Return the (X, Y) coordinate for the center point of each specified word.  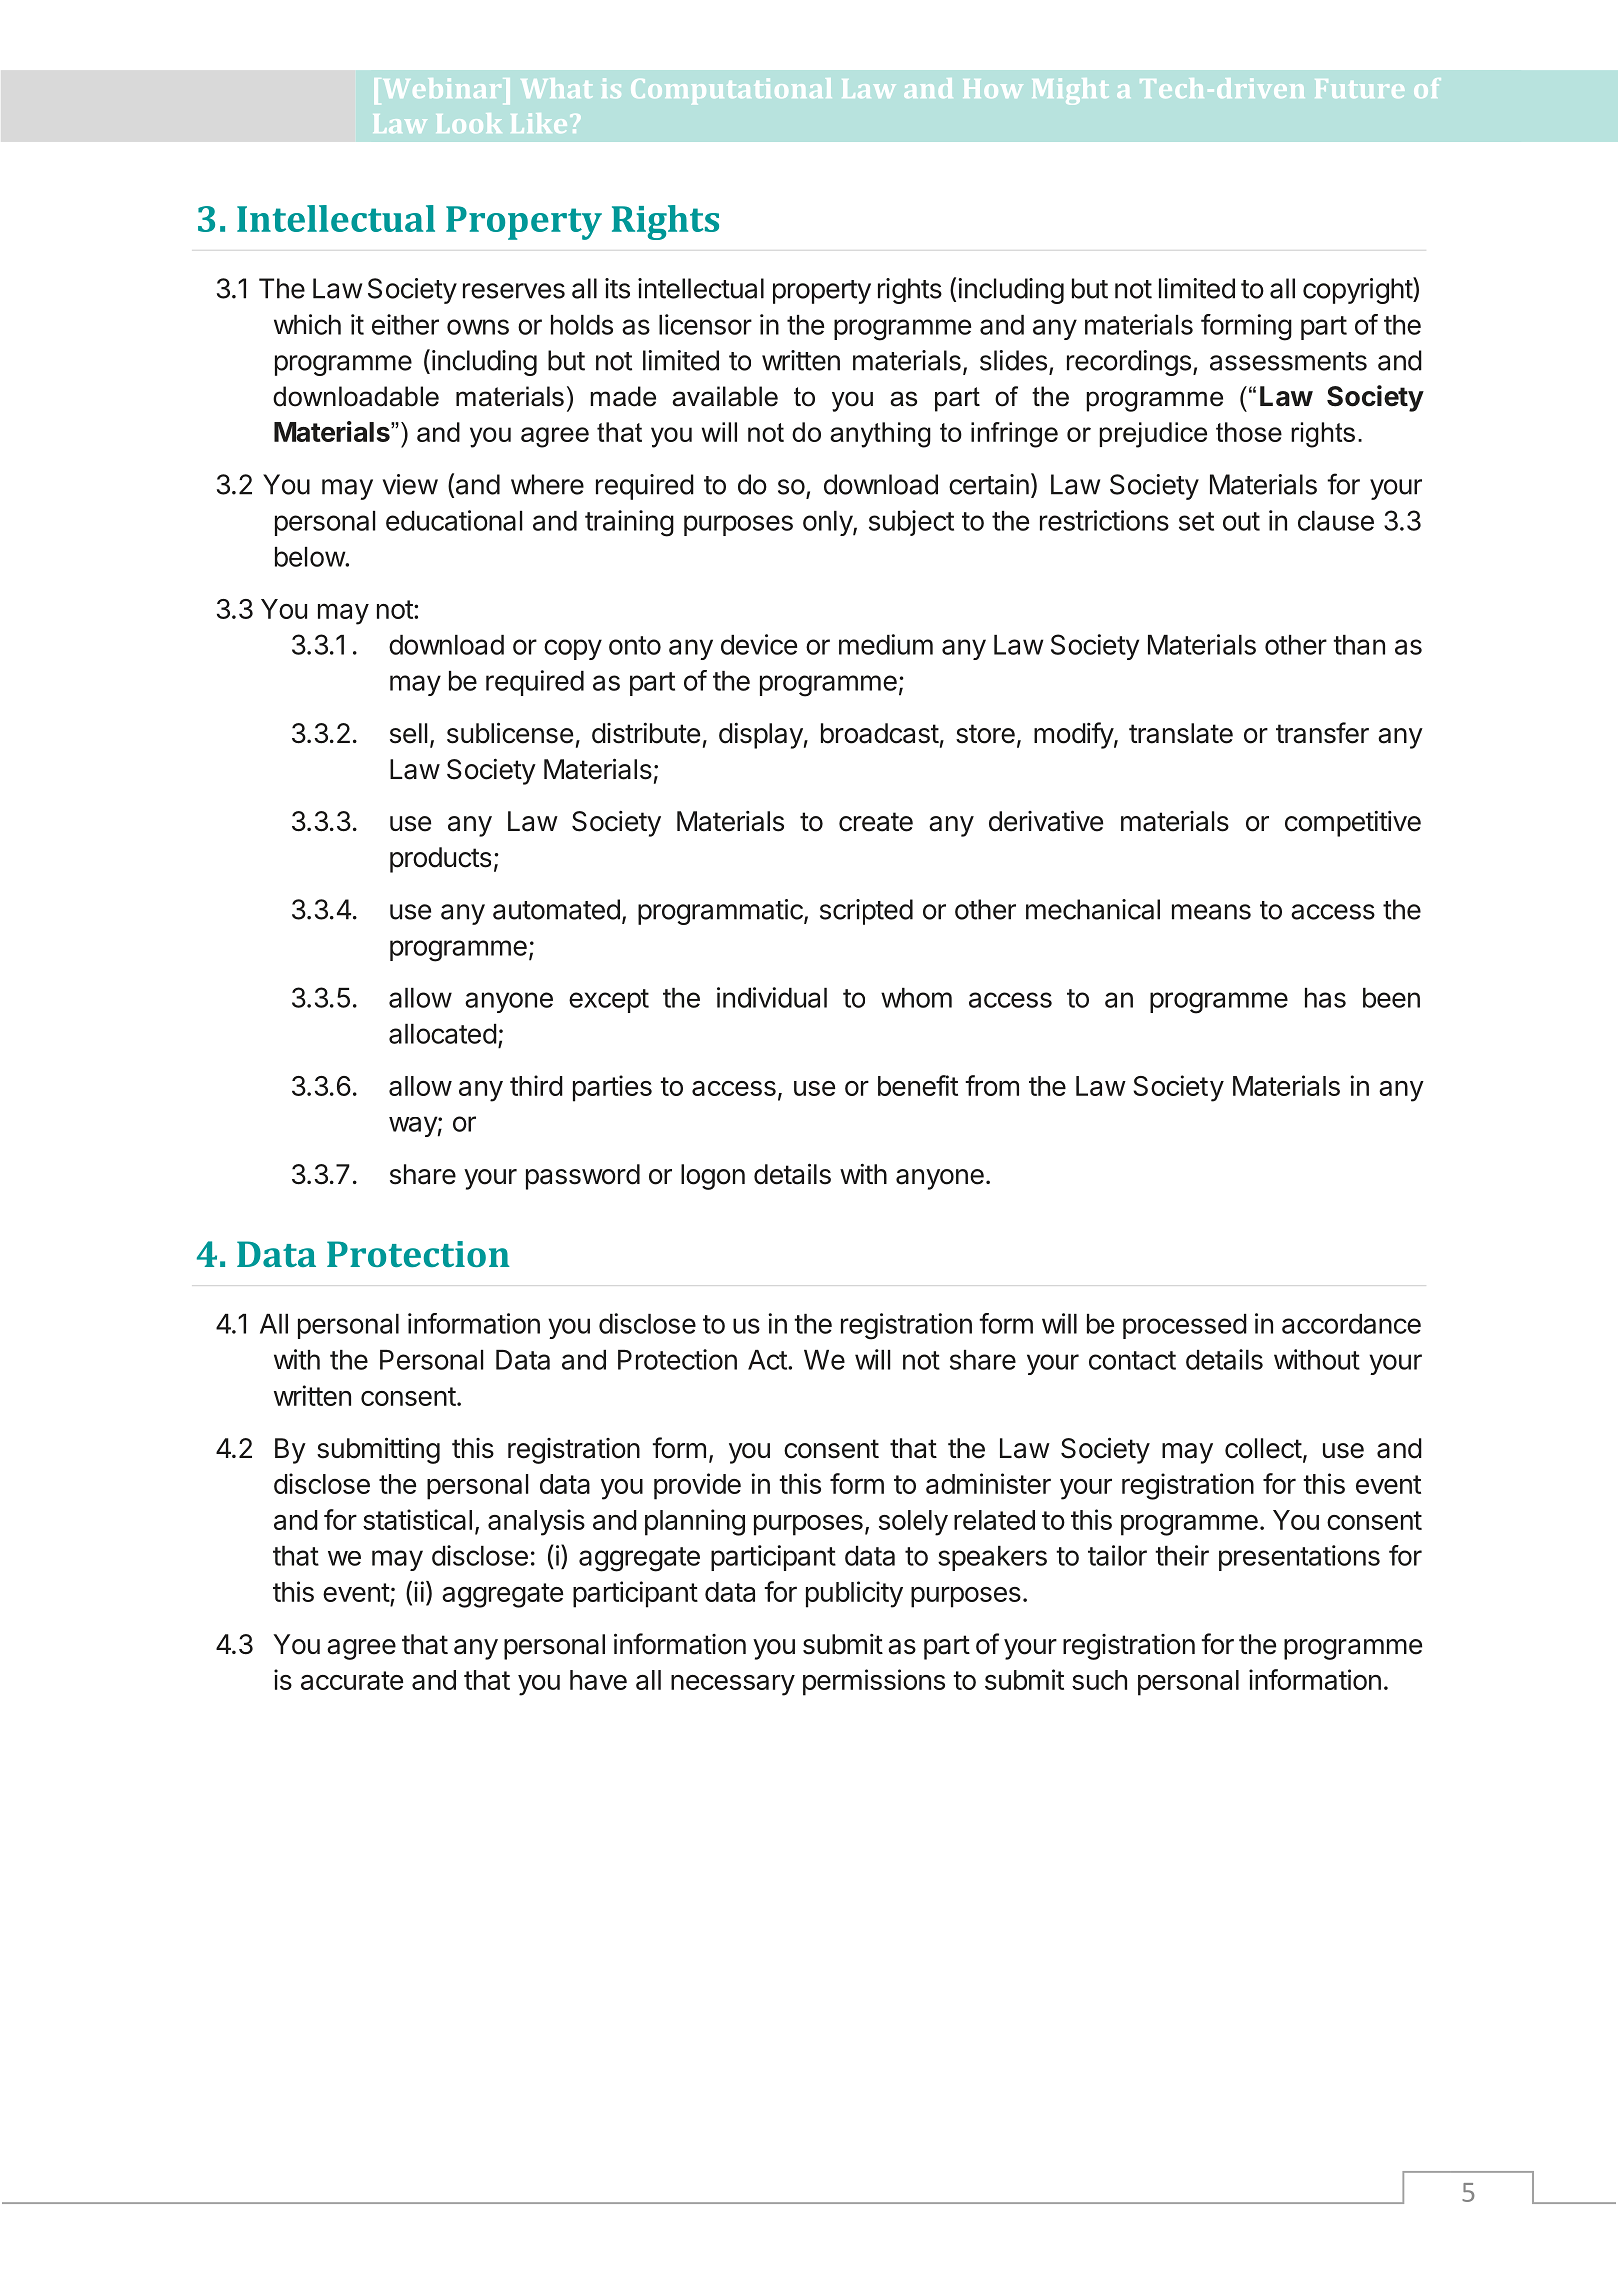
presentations (1299, 1558)
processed (1185, 1326)
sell (409, 733)
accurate (352, 1680)
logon (713, 1177)
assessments (1288, 361)
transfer (1322, 733)
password (583, 1177)
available (725, 396)
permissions (874, 1682)
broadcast (880, 733)
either (405, 324)
